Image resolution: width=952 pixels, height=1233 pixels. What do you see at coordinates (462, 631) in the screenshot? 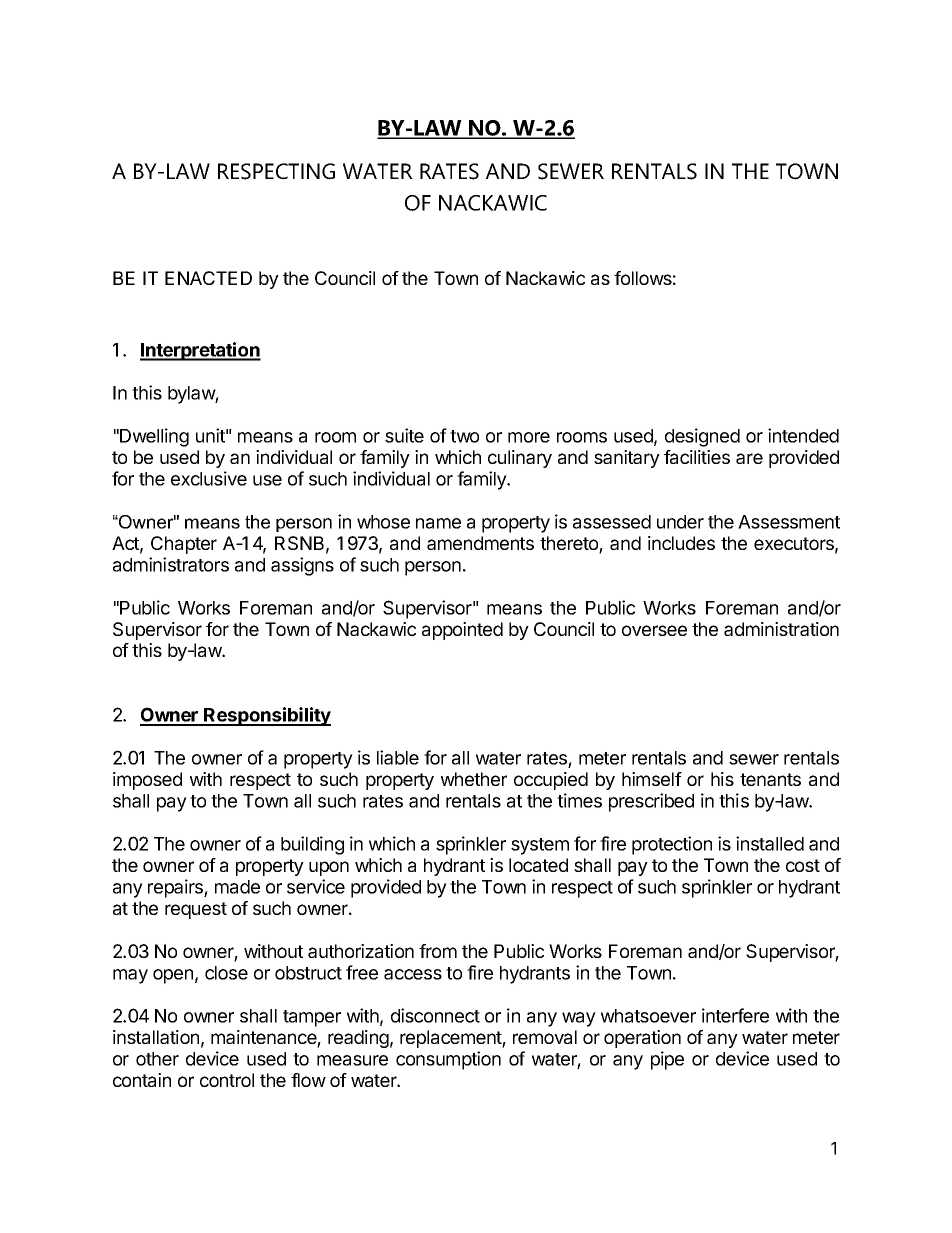
I see `appointed` at bounding box center [462, 631].
